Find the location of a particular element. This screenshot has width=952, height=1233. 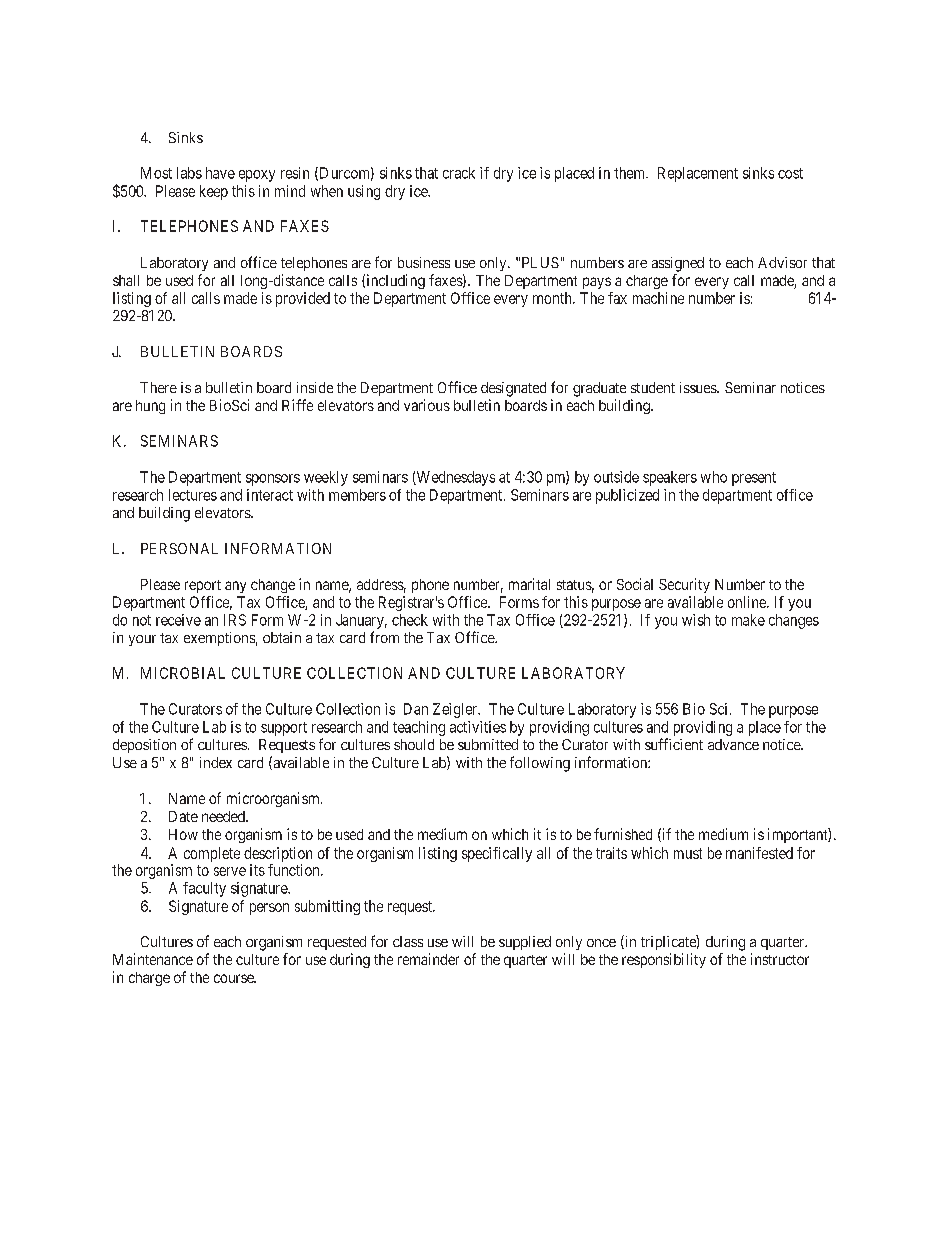

issues is located at coordinates (699, 387).
